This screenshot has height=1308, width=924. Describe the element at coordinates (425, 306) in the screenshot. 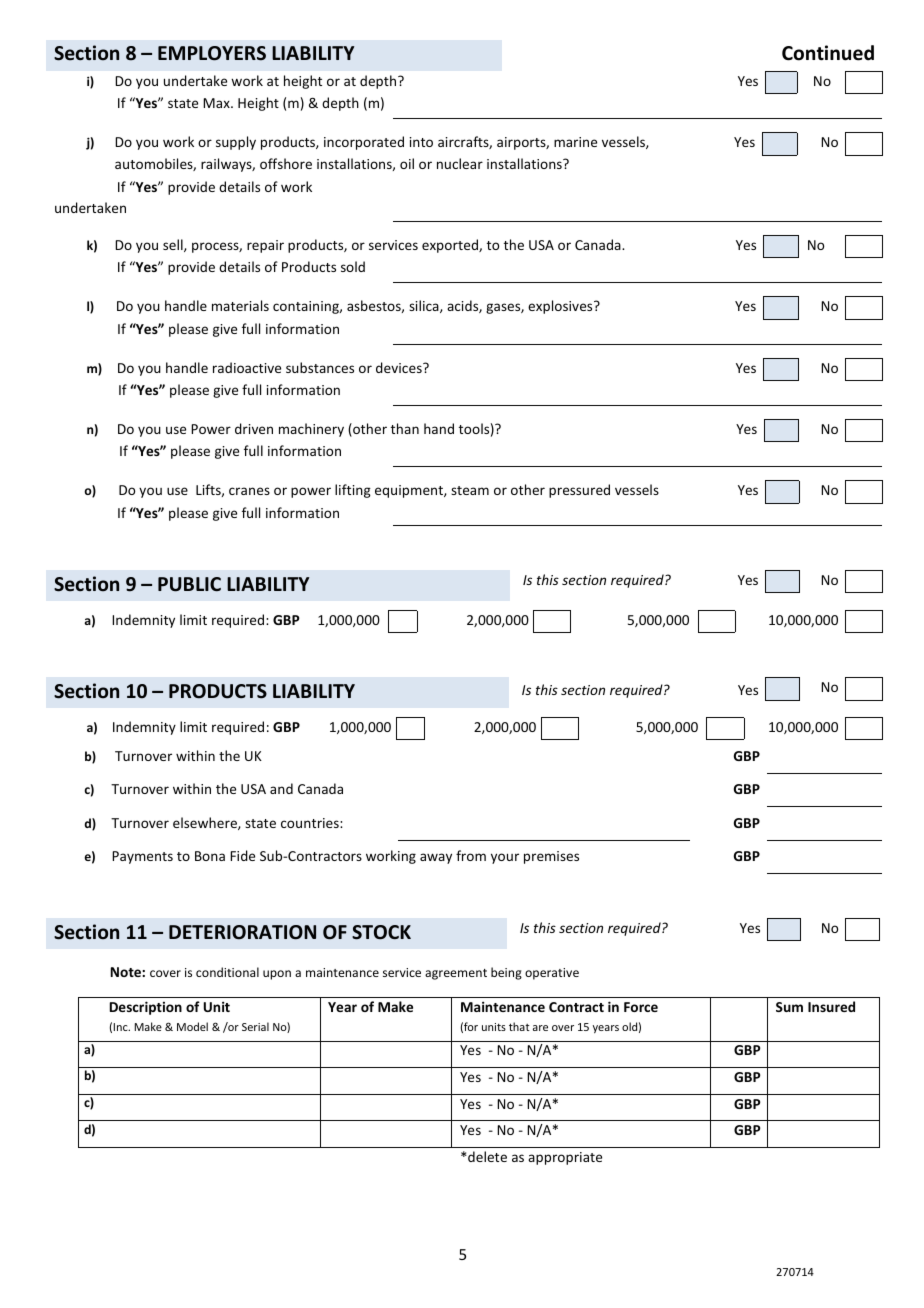

I see `silica` at that location.
